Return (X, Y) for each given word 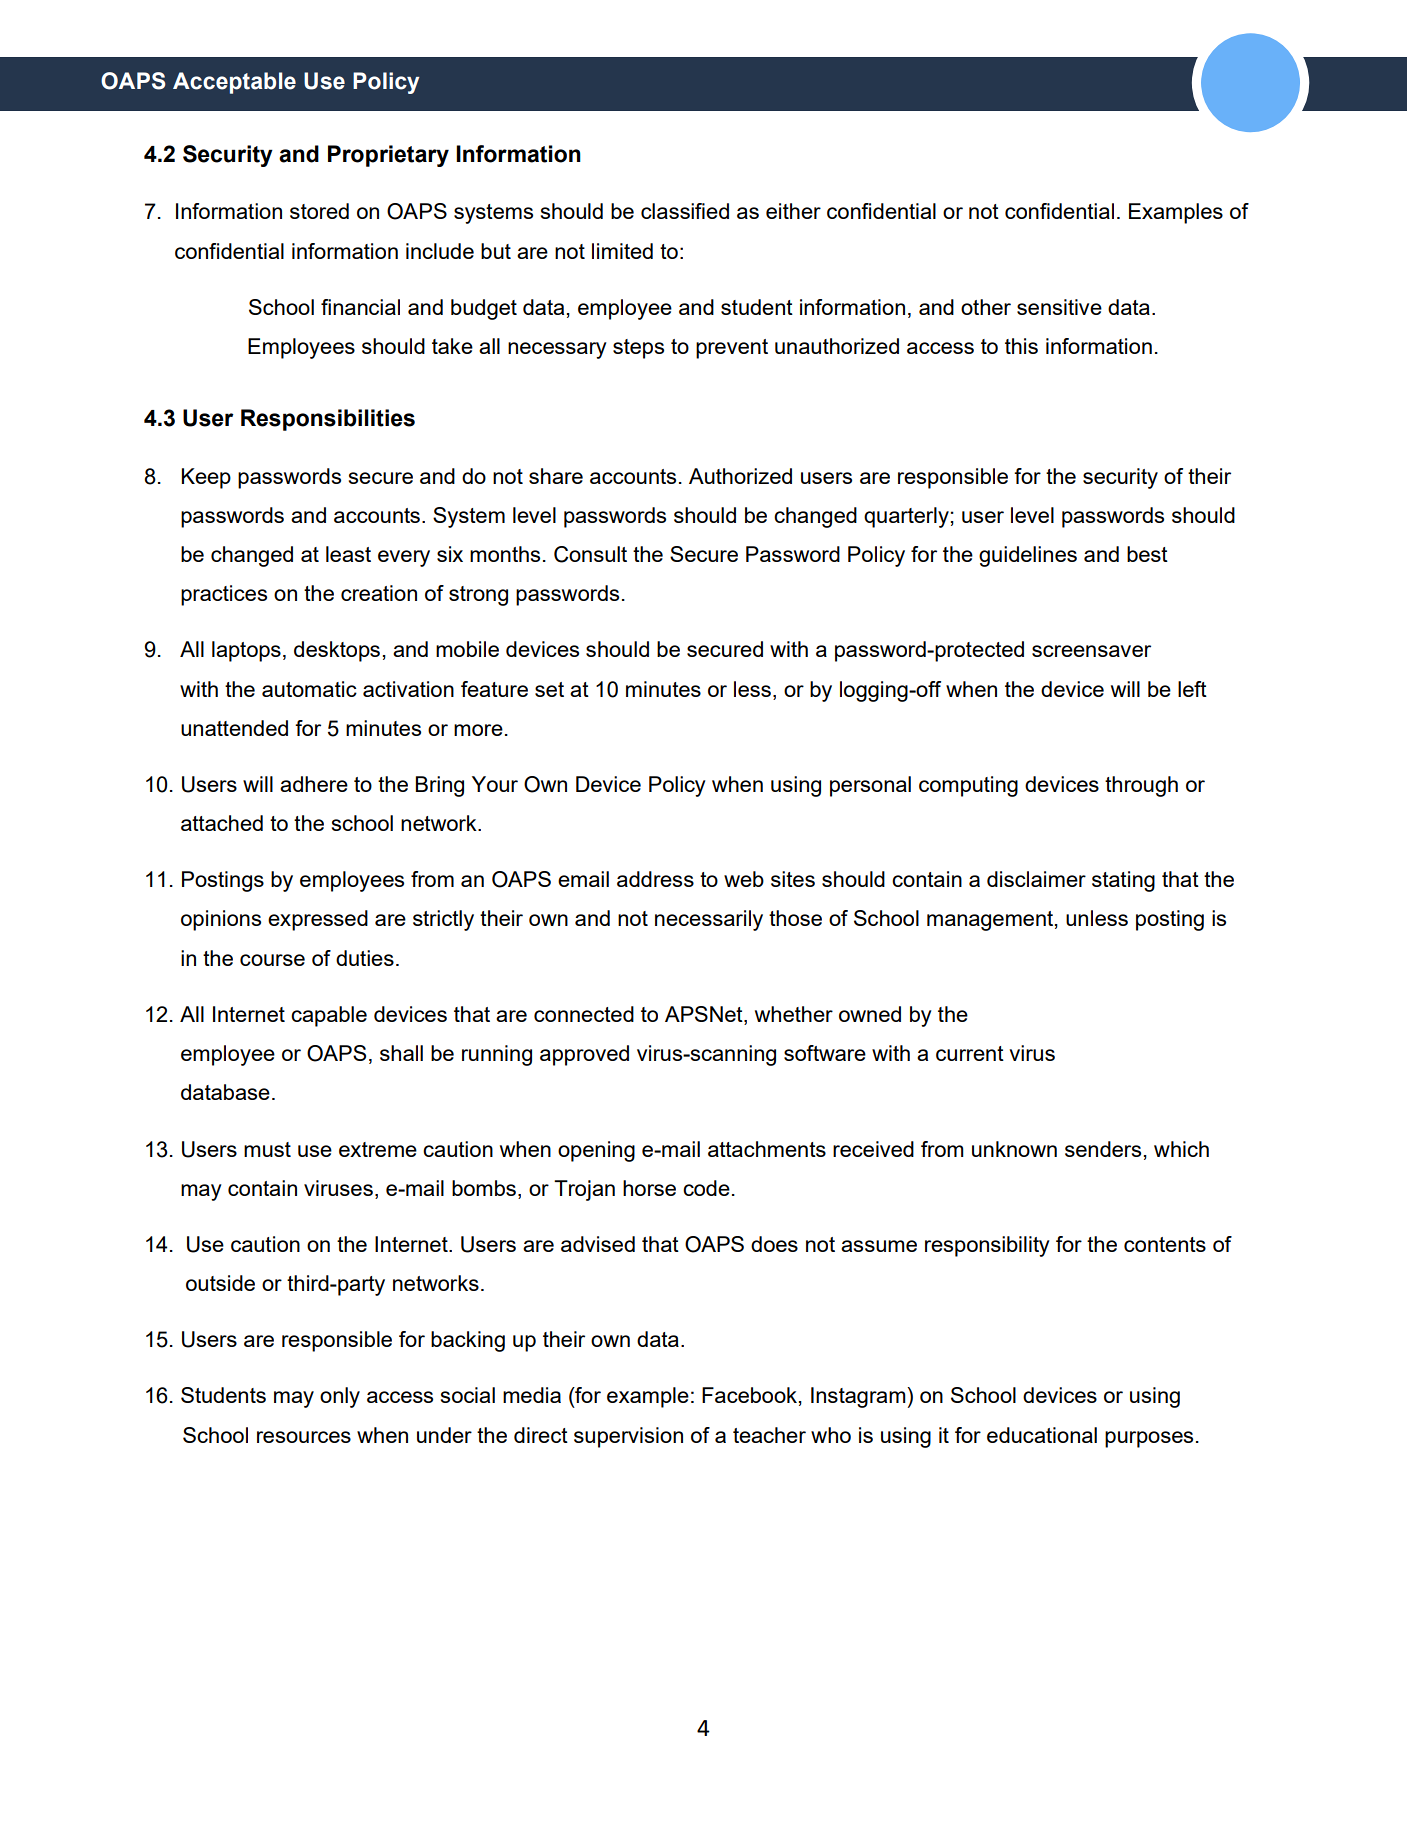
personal (870, 786)
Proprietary (388, 156)
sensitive (1059, 307)
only (340, 1397)
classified (685, 211)
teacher (769, 1435)
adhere (314, 784)
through (1141, 786)
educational (1042, 1435)
